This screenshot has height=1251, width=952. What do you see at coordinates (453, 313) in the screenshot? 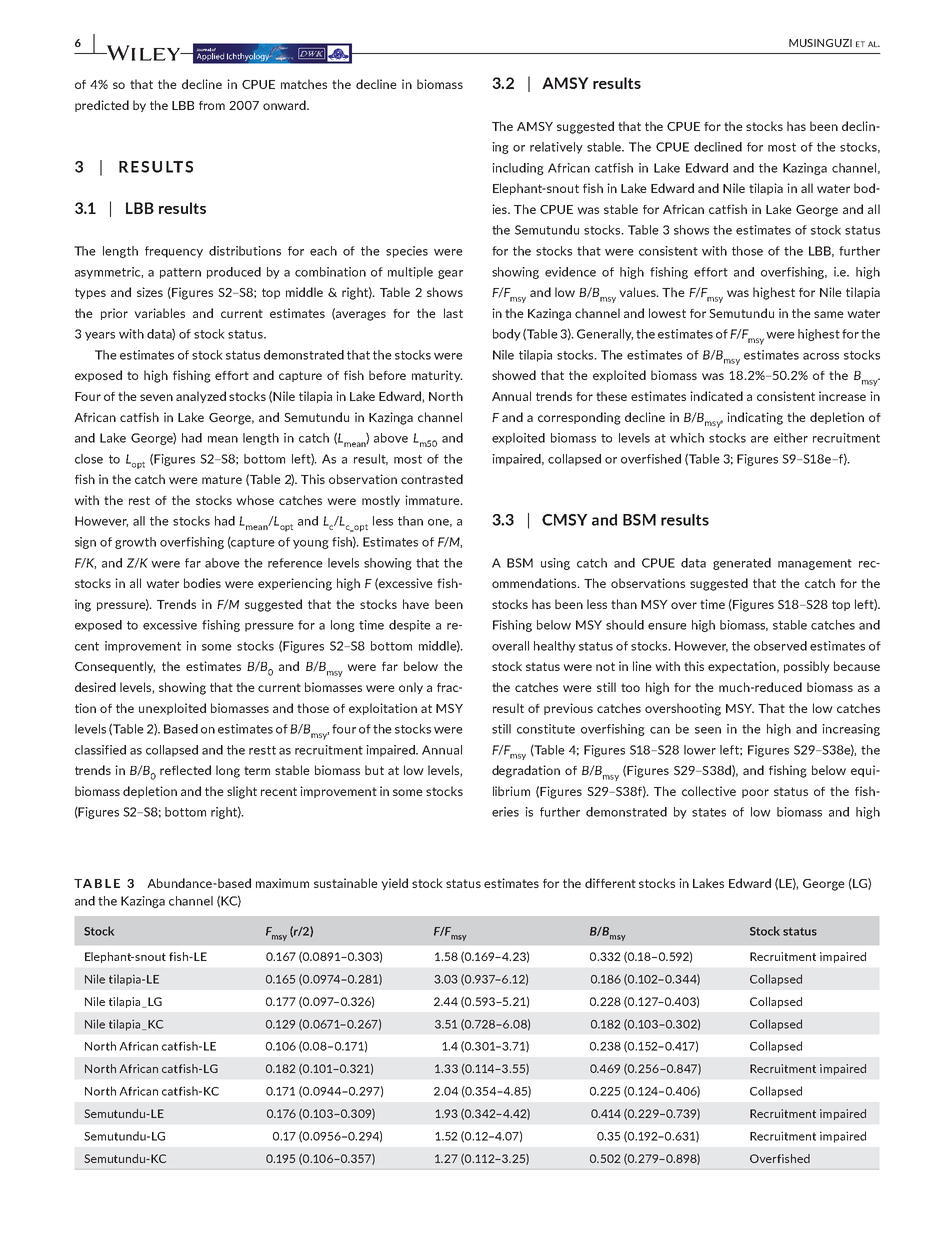
I see `last` at bounding box center [453, 313].
